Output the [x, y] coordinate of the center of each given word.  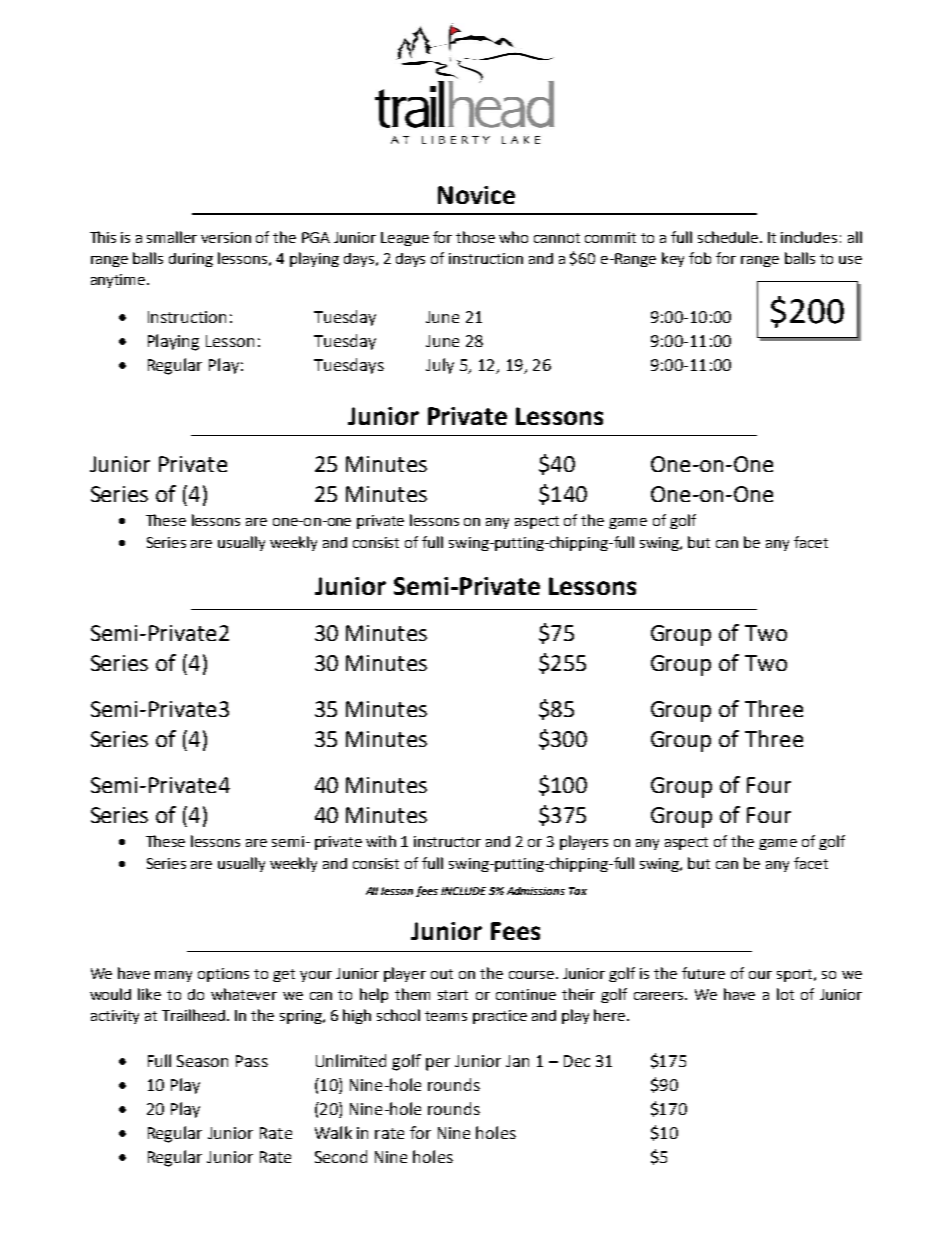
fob [700, 258]
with [381, 841]
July [440, 366]
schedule [729, 237]
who [513, 237]
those [475, 237]
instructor [447, 841]
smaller [172, 237]
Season [202, 1061]
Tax [578, 891]
